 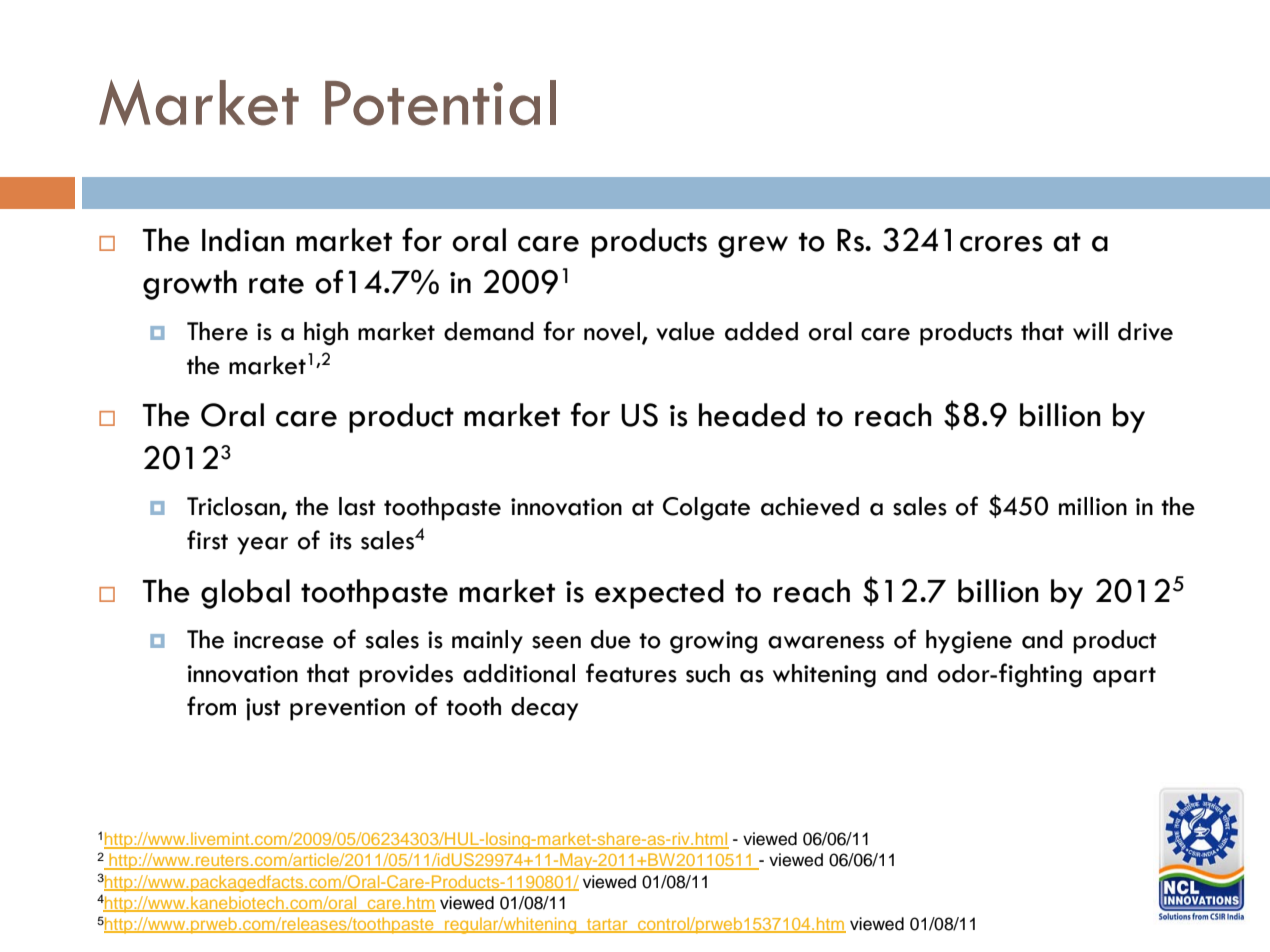 What do you see at coordinates (440, 103) in the page?
I see `Potential` at bounding box center [440, 103].
